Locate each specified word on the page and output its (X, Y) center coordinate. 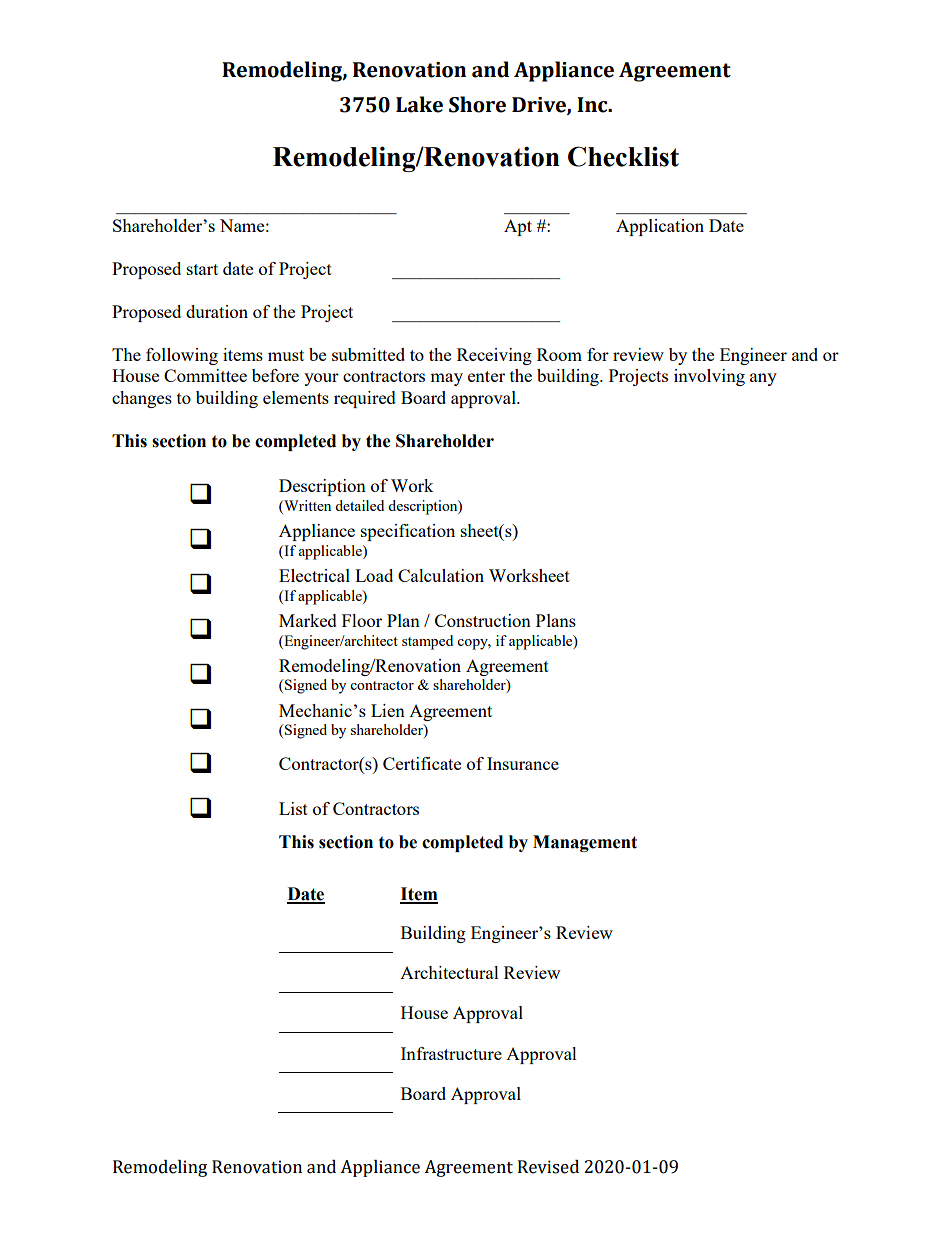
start (202, 269)
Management (585, 843)
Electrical (314, 575)
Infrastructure (451, 1053)
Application (660, 227)
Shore (477, 104)
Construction (483, 620)
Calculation (441, 575)
